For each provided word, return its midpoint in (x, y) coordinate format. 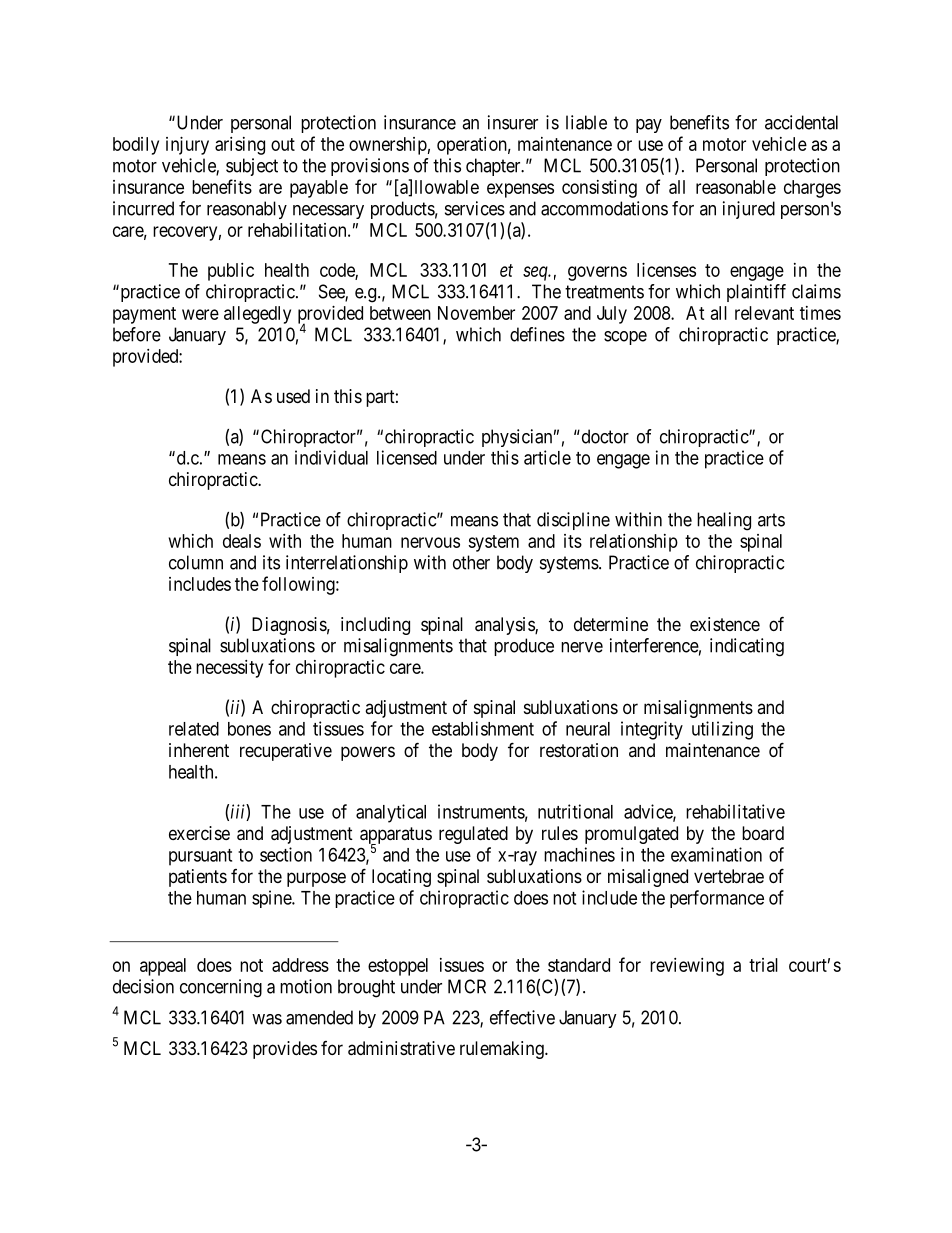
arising (240, 146)
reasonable (736, 187)
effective (522, 1017)
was (267, 1019)
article (547, 457)
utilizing (722, 730)
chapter (494, 167)
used (293, 396)
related (194, 729)
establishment (483, 728)
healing (724, 521)
